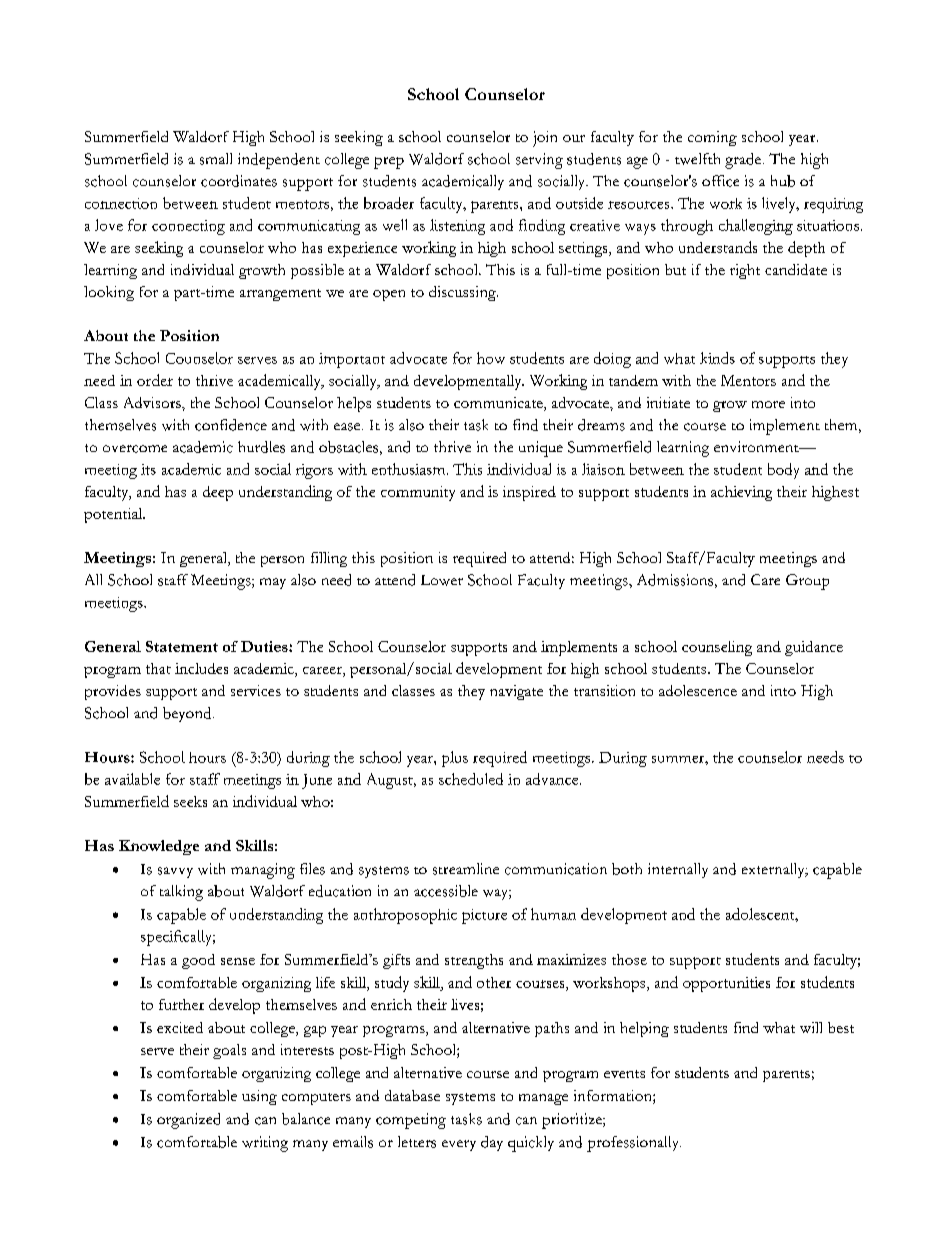 The image size is (952, 1233). What do you see at coordinates (634, 1144) in the page?
I see `professionally` at bounding box center [634, 1144].
